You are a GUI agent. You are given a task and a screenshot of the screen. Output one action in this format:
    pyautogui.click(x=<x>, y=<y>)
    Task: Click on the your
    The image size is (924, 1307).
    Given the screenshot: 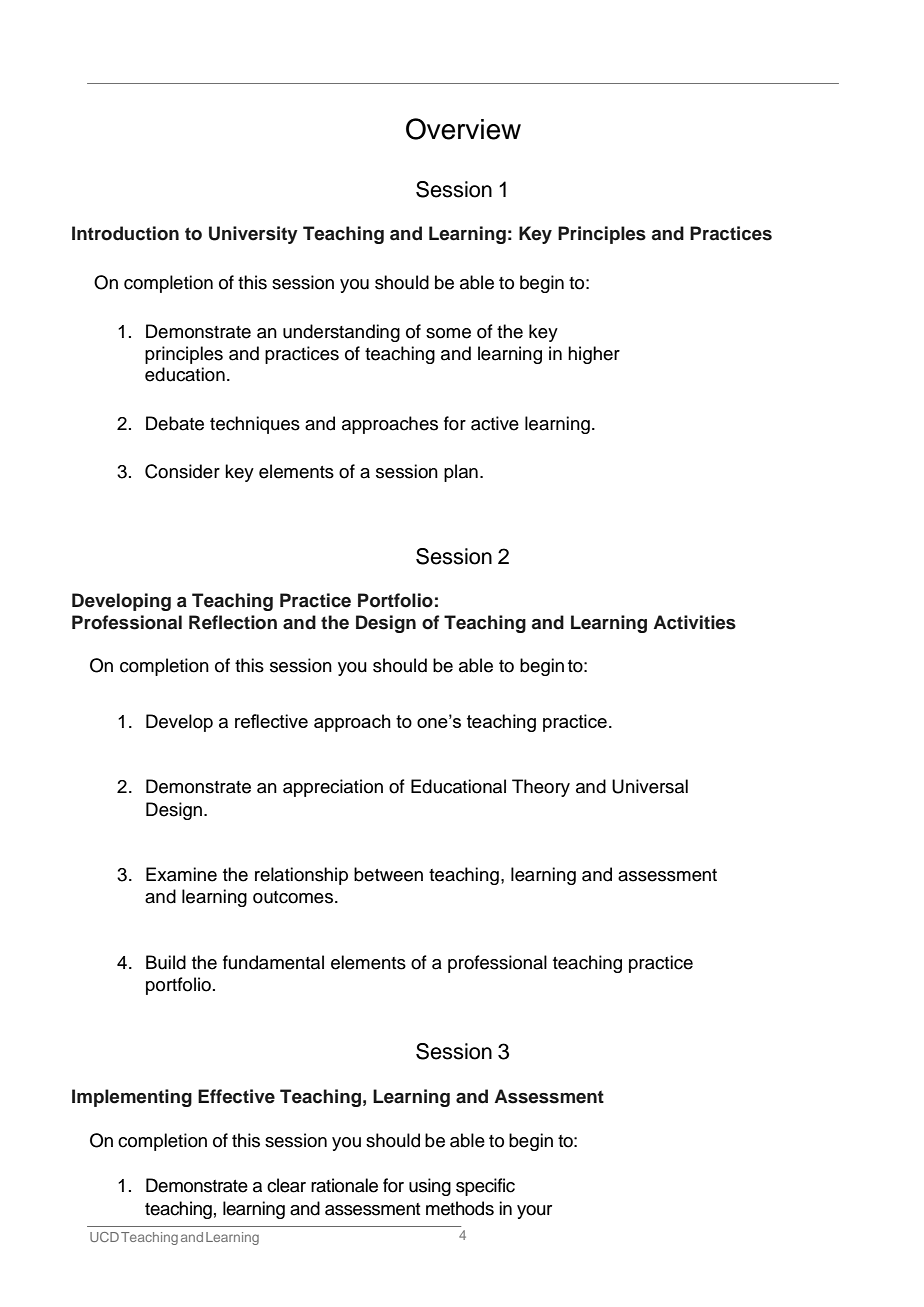 What is the action you would take?
    pyautogui.click(x=534, y=1212)
